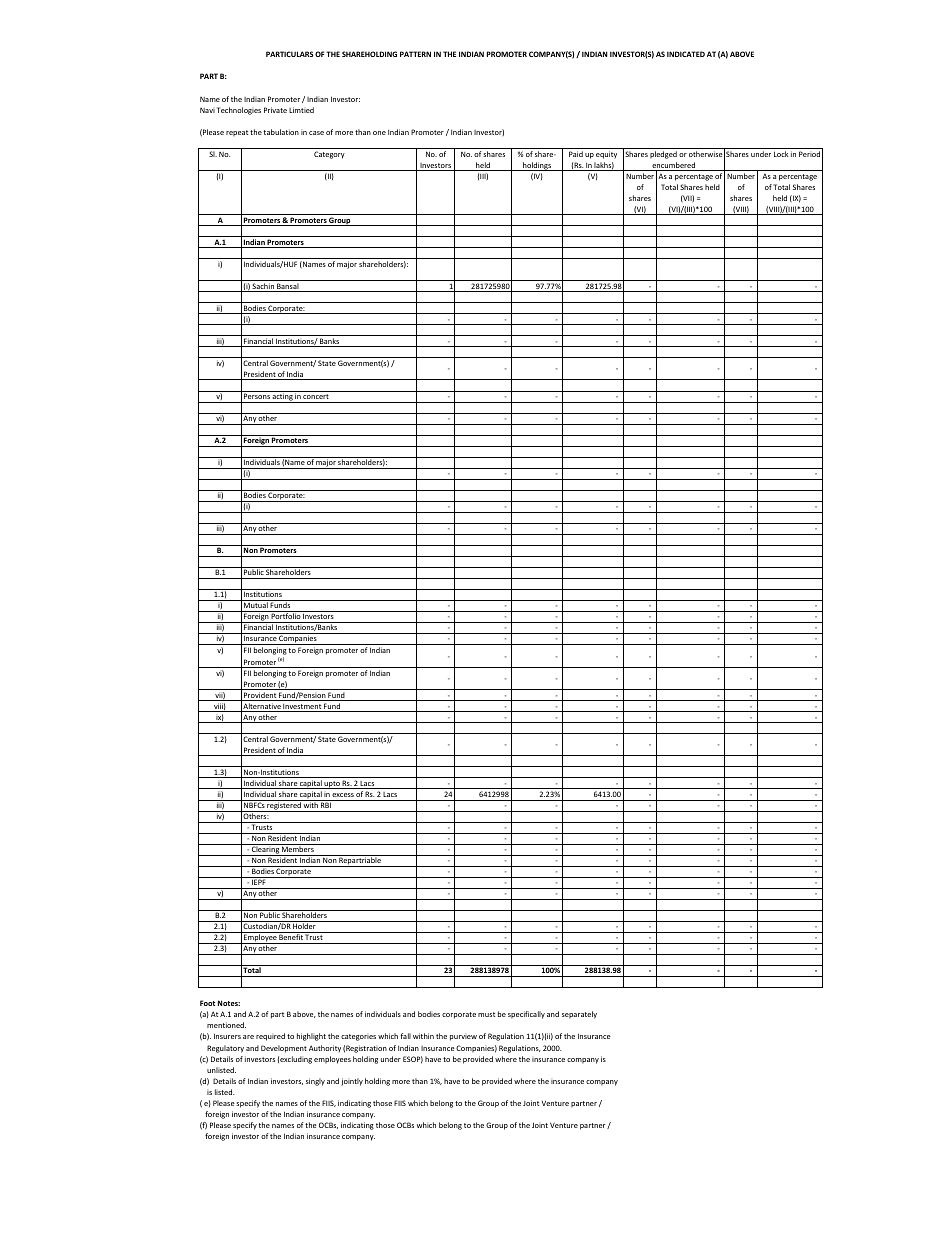 The image size is (952, 1233). What do you see at coordinates (343, 795) in the screenshot?
I see `excess` at bounding box center [343, 795].
